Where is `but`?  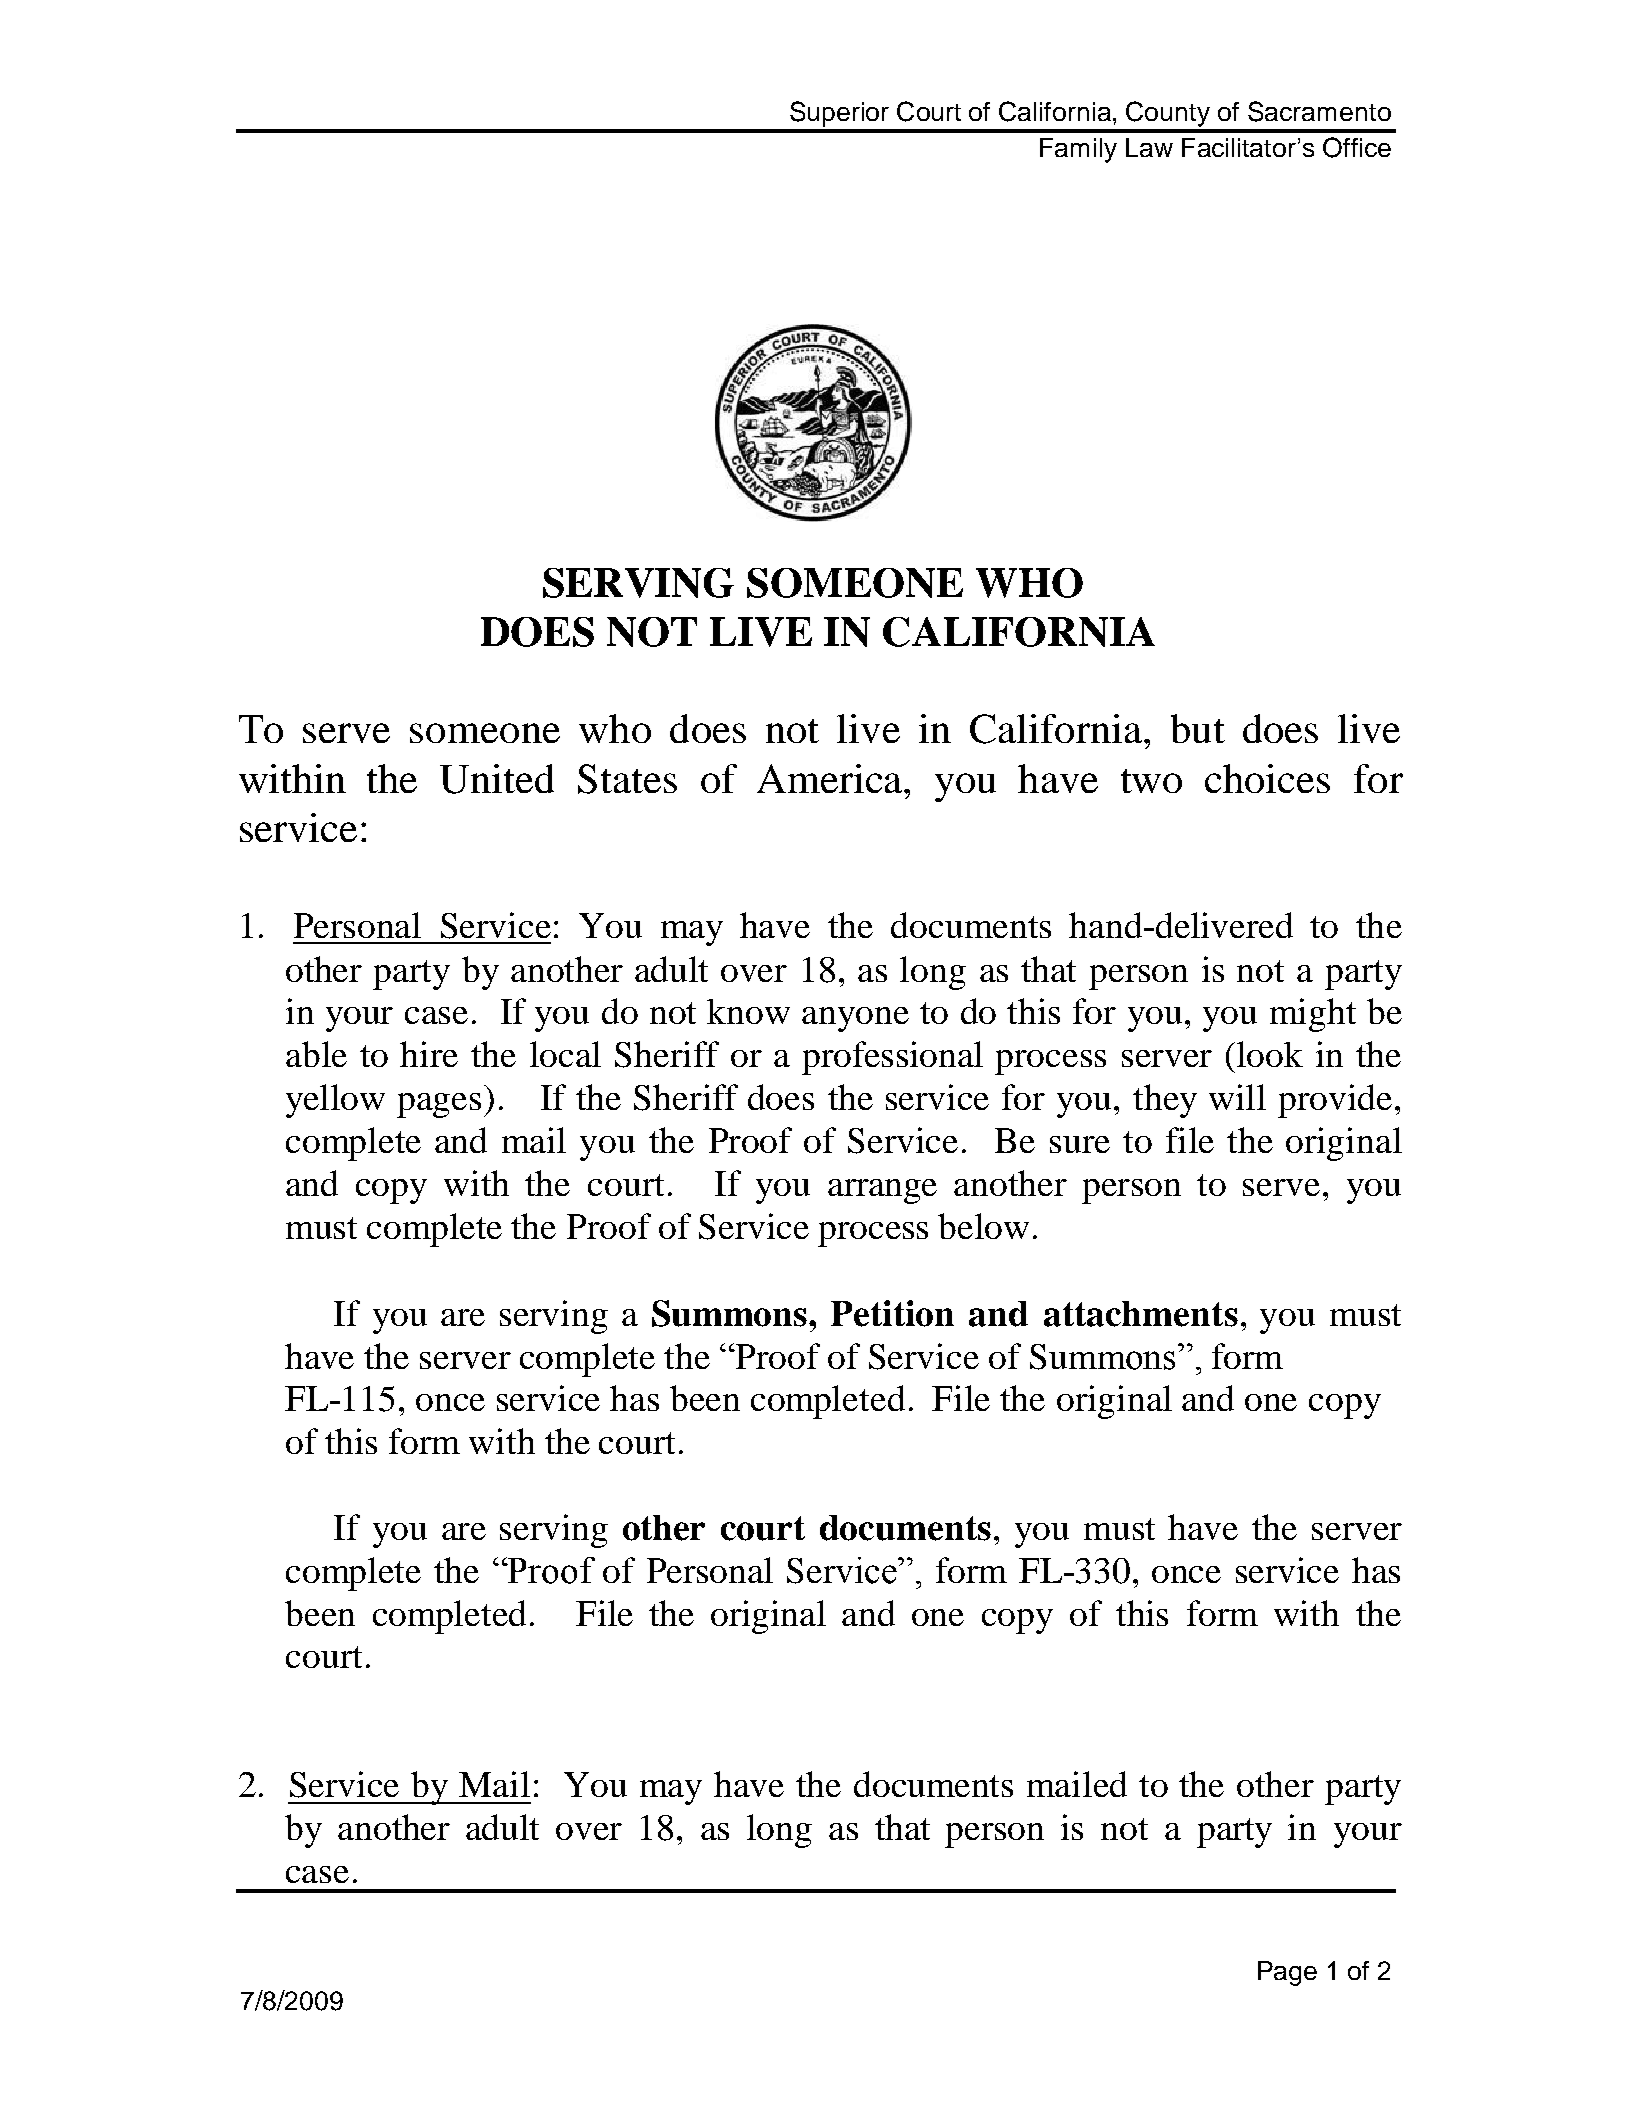
but is located at coordinates (1198, 728).
